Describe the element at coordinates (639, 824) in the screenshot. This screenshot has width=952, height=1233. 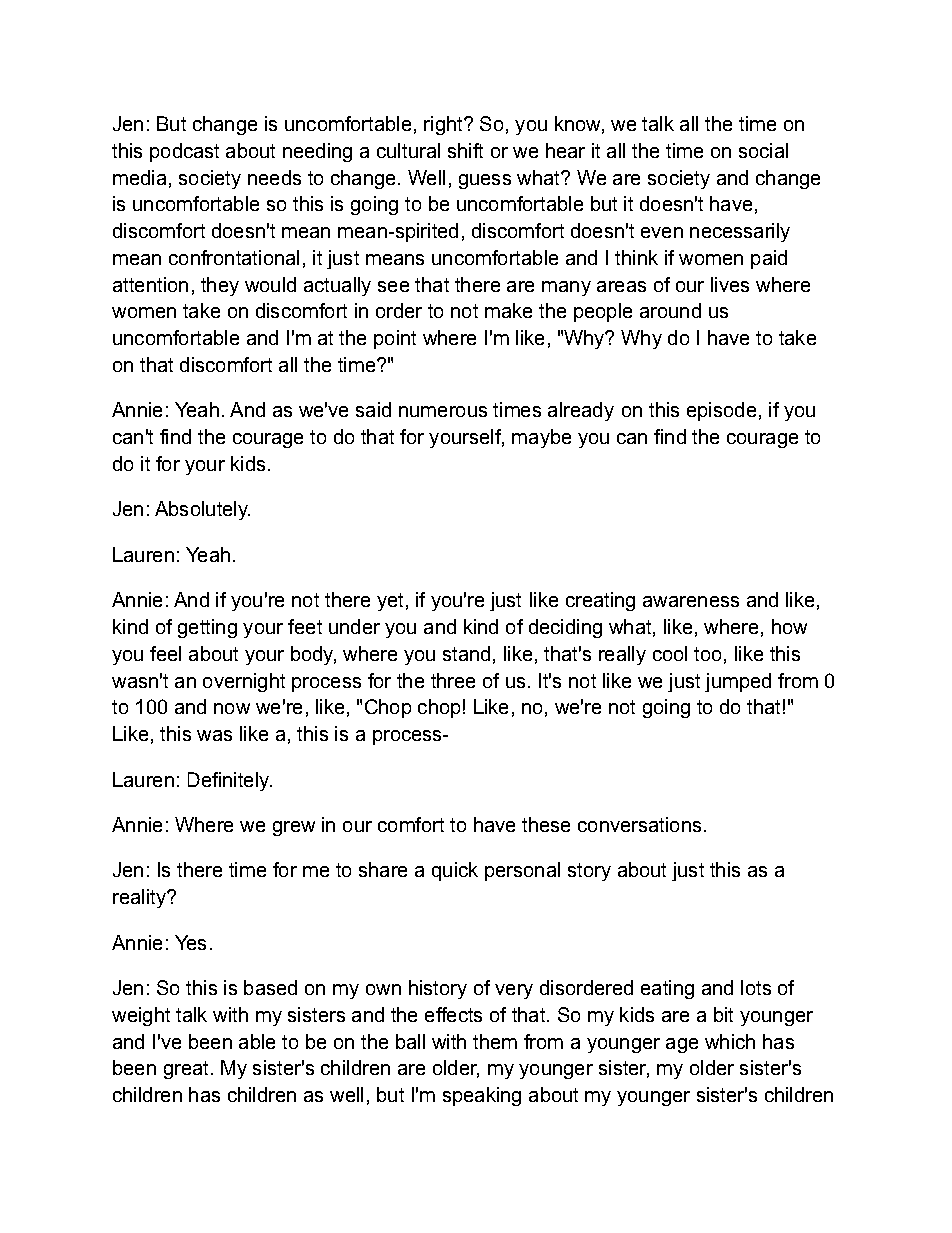
I see `conversations` at that location.
